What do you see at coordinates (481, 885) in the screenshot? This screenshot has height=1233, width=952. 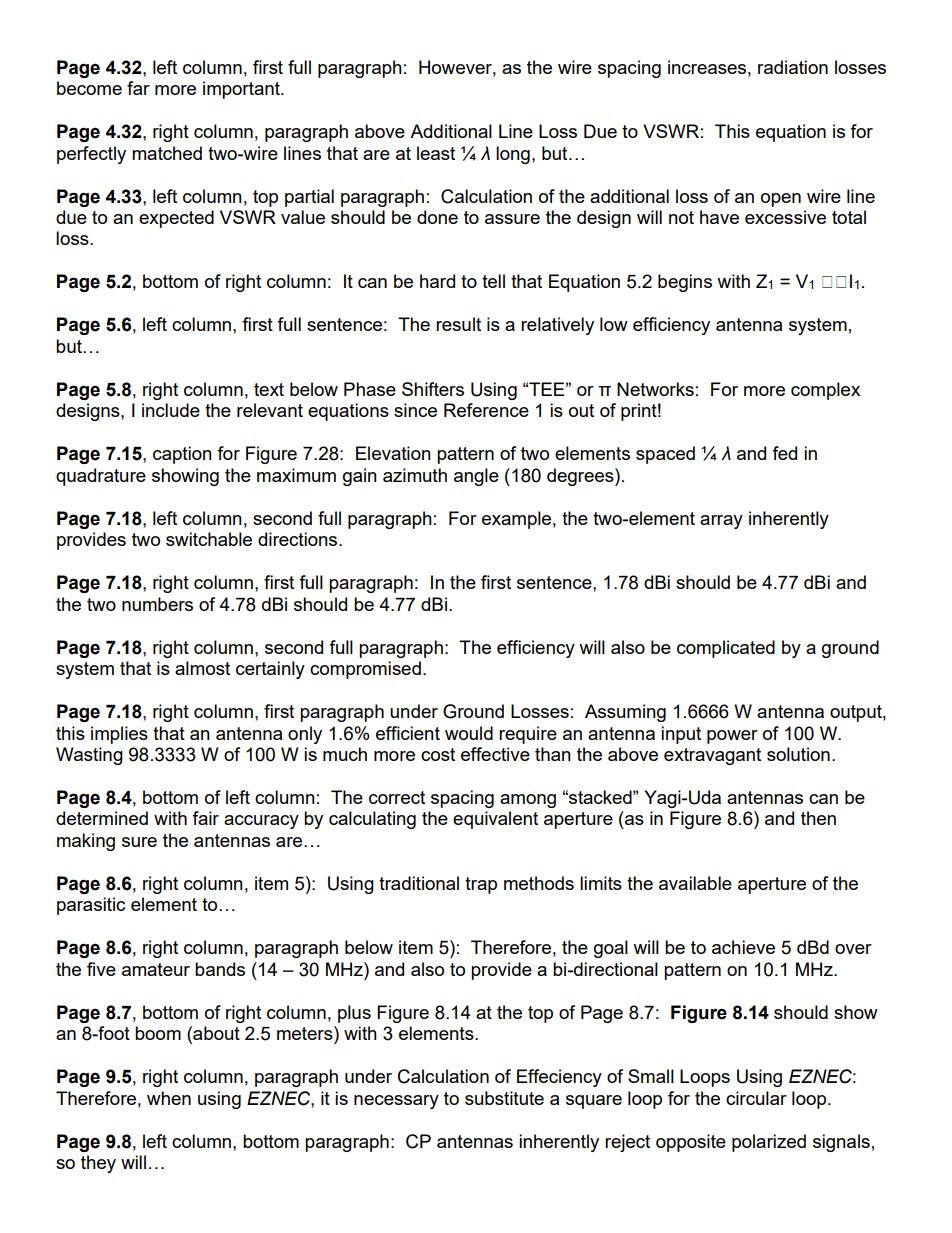 I see `trap` at bounding box center [481, 885].
